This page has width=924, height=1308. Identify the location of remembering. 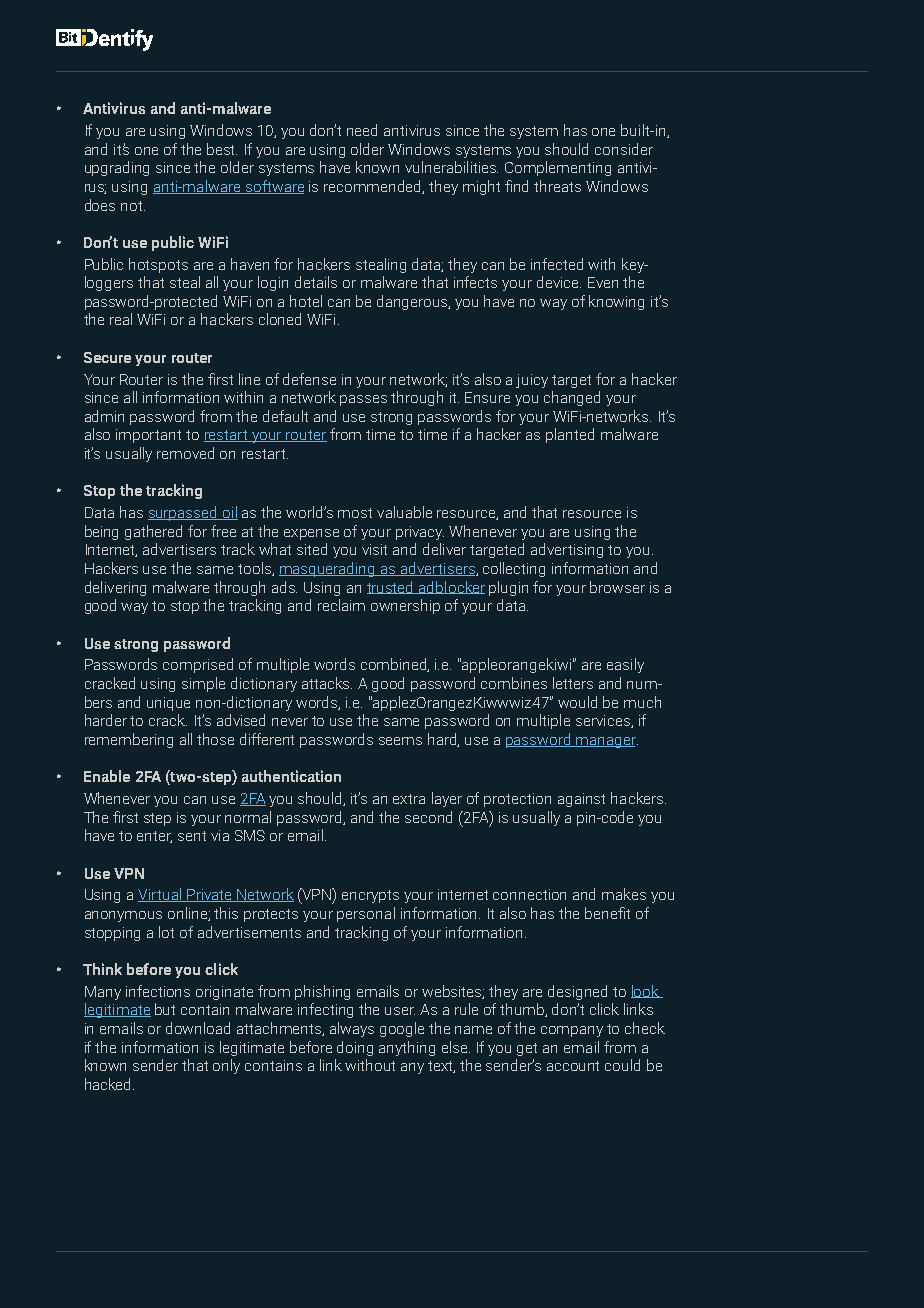
(129, 740).
